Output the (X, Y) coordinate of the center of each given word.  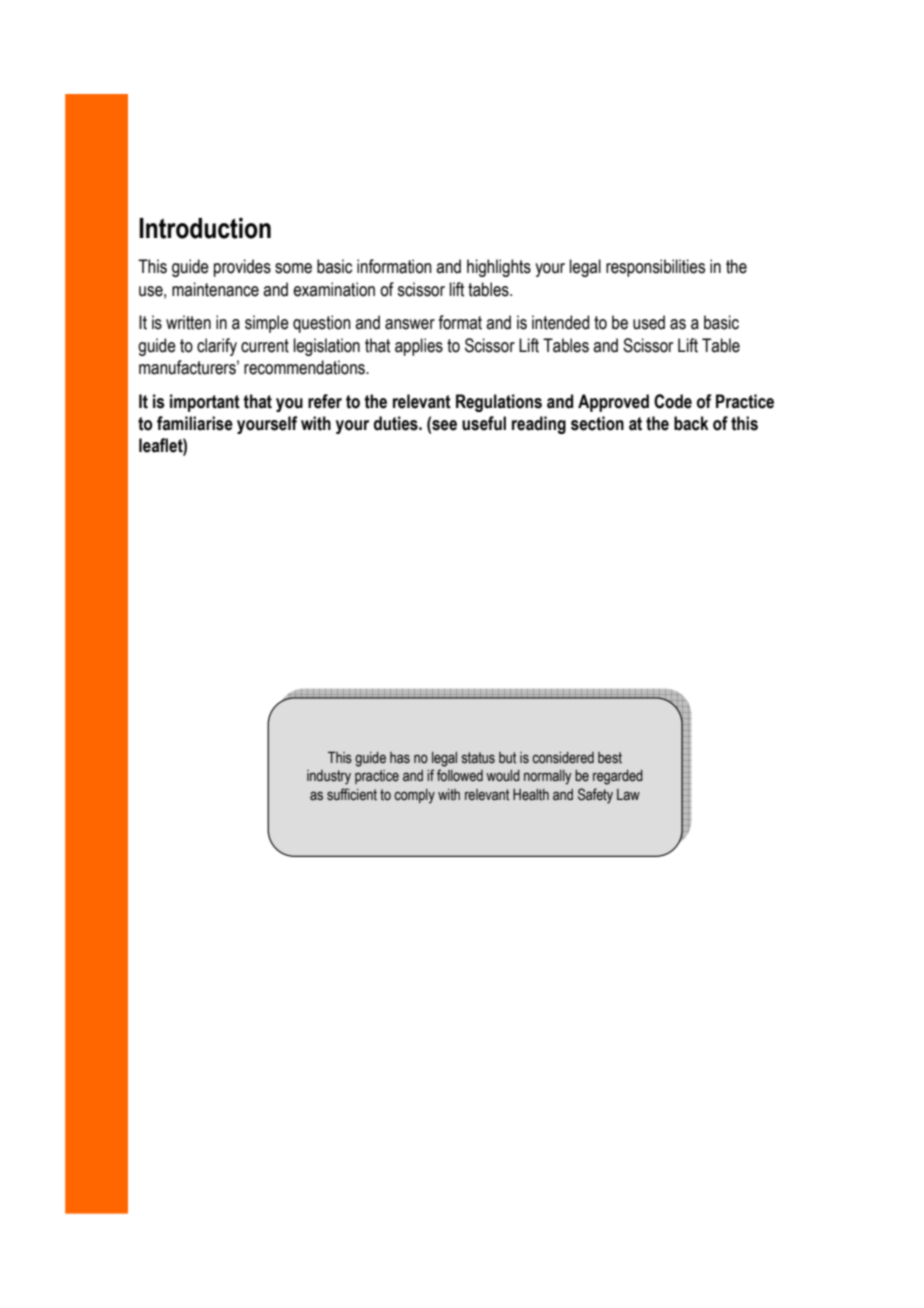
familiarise (195, 423)
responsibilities (655, 268)
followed (460, 775)
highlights (499, 268)
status (478, 758)
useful (484, 423)
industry (329, 777)
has (400, 758)
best (610, 758)
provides (242, 268)
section (597, 423)
